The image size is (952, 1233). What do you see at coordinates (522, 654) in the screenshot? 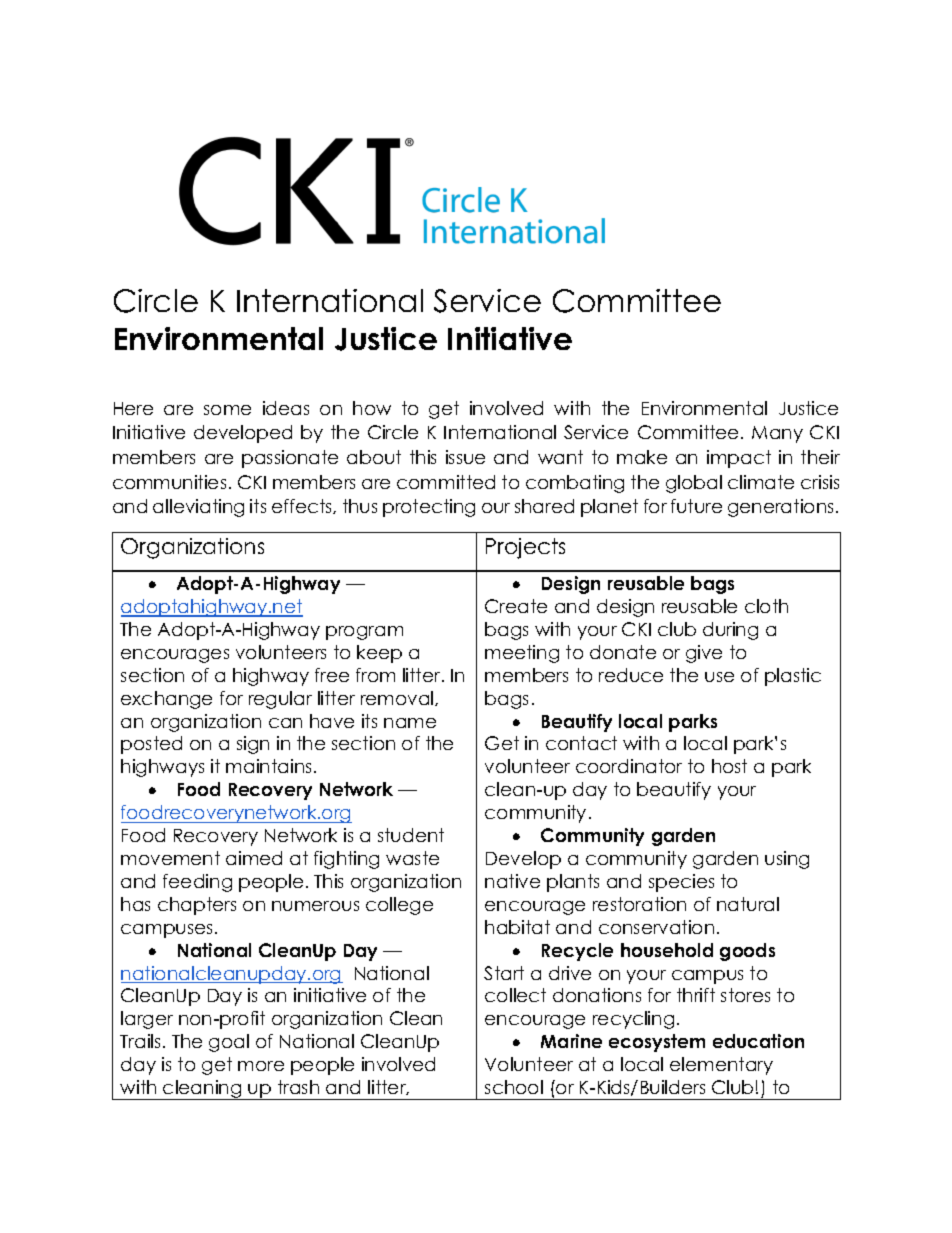
I see `meeting` at bounding box center [522, 654].
